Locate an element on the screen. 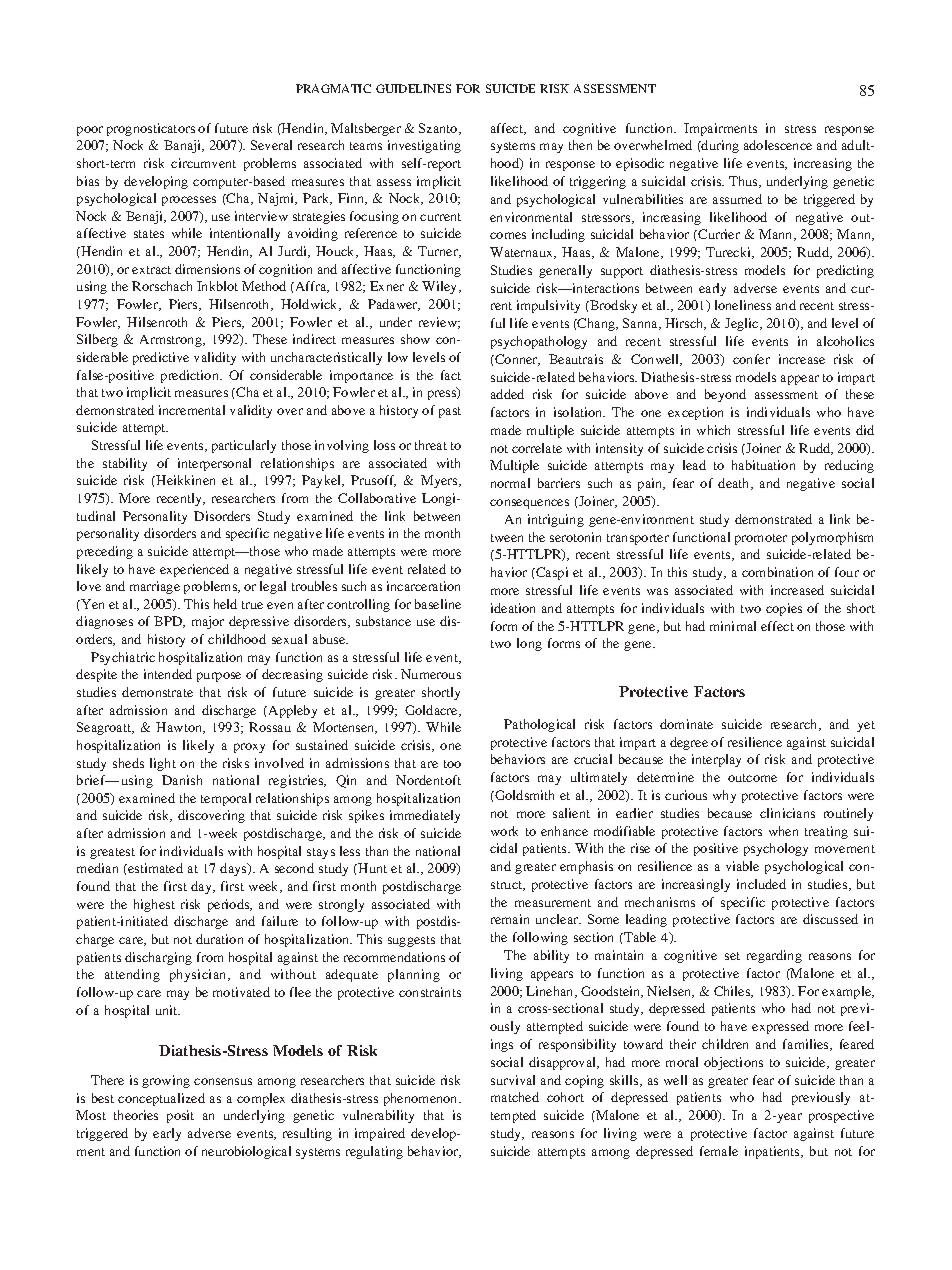 This screenshot has height=1270, width=952. highest is located at coordinates (154, 905).
